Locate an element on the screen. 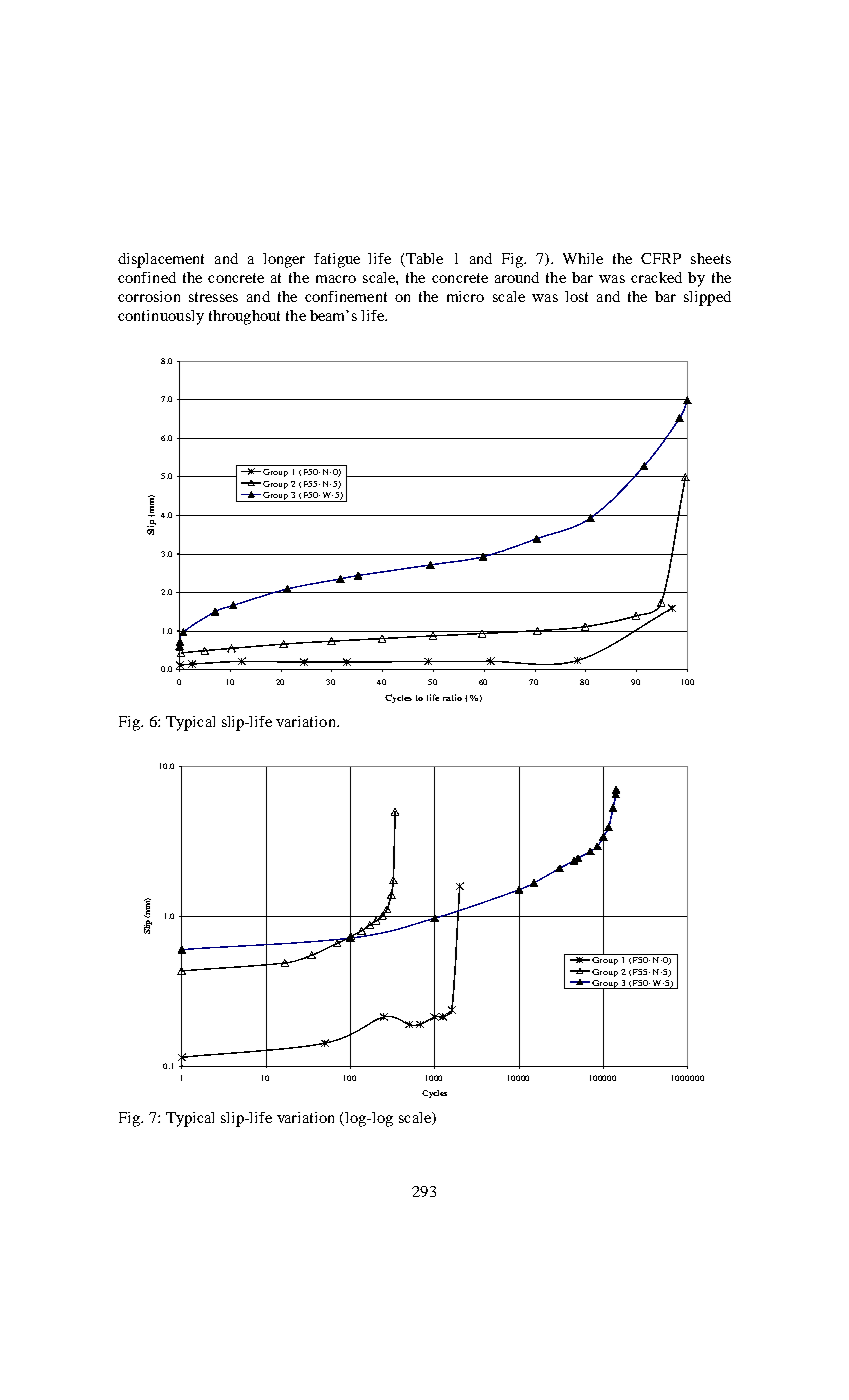 This screenshot has height=1400, width=849. micro is located at coordinates (465, 296).
